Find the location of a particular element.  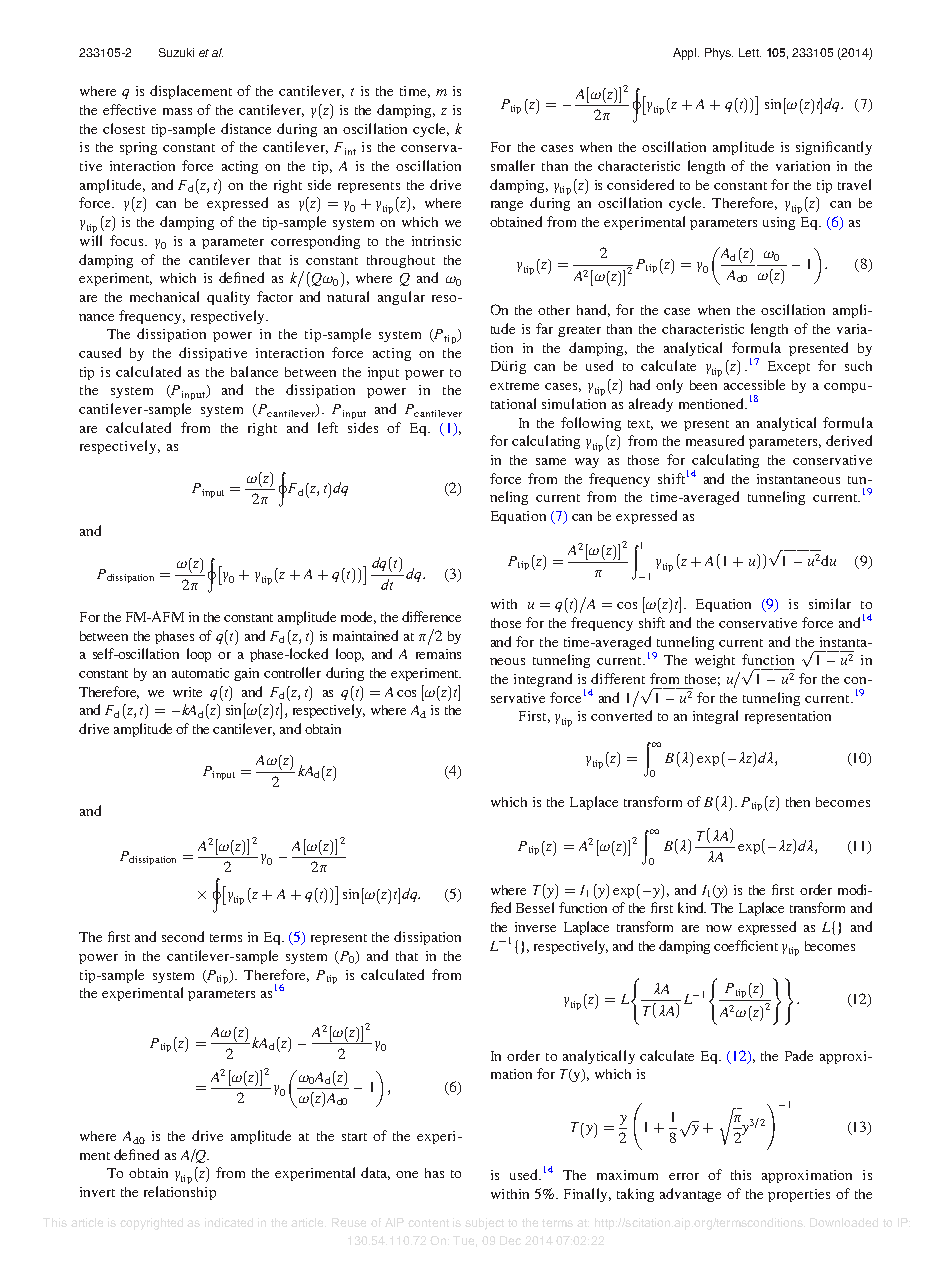

mass is located at coordinates (177, 111).
